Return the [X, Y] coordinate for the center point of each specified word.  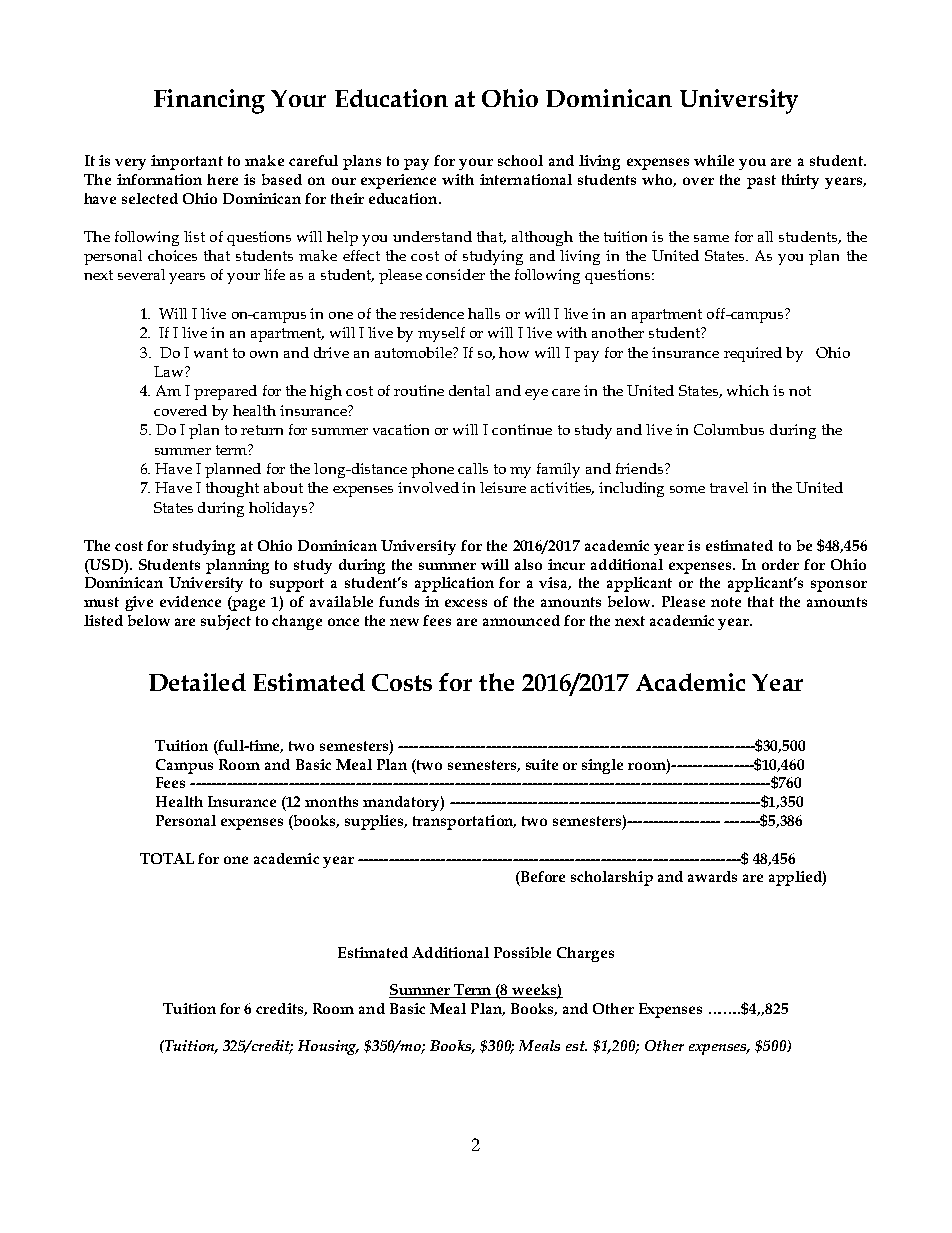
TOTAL [167, 858]
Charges [585, 954]
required [753, 354]
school [520, 160]
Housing [328, 1047]
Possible [522, 952]
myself [441, 334]
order [780, 564]
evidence [190, 601]
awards [712, 876]
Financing [209, 101]
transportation [464, 822]
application [454, 584]
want [211, 353]
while [714, 160]
